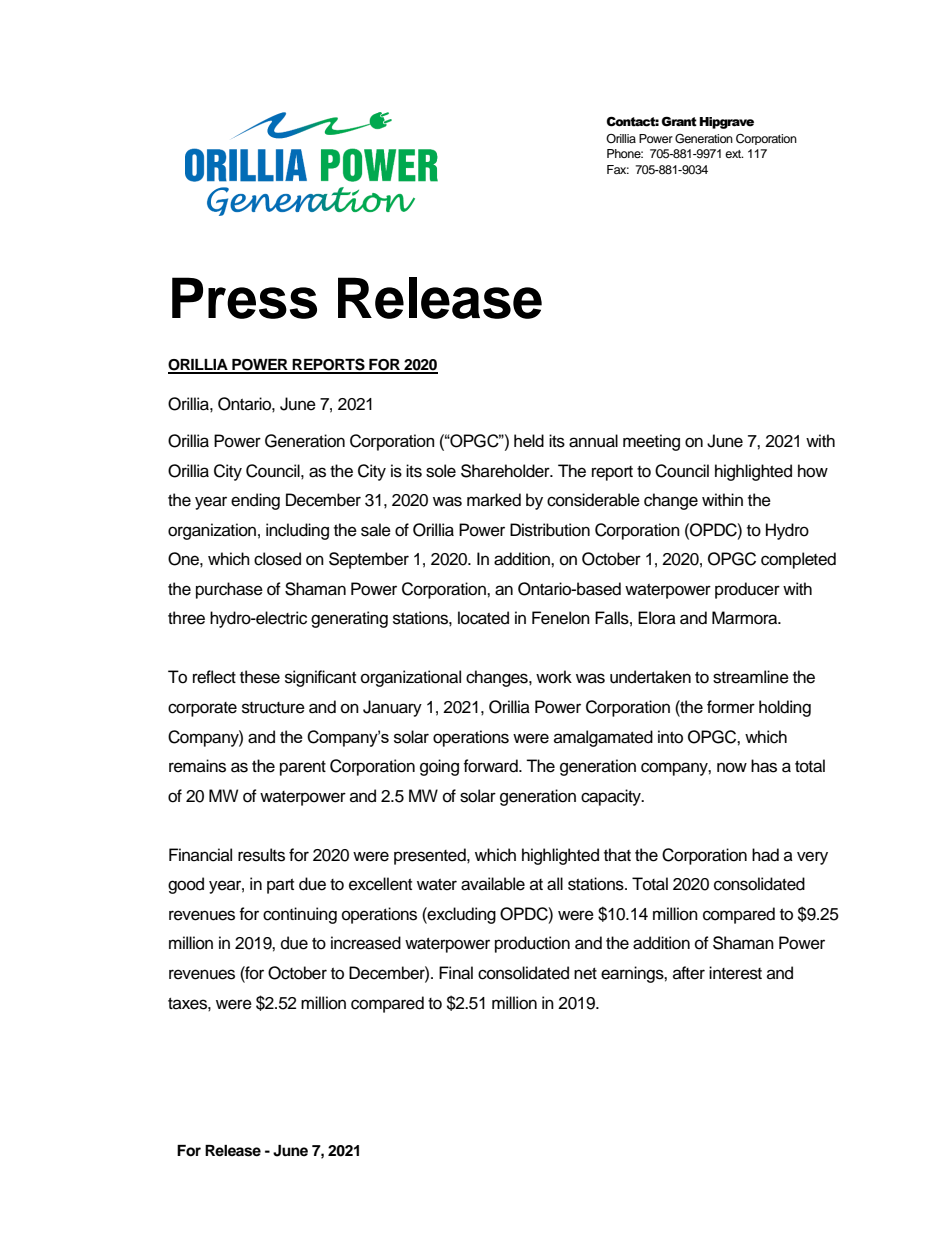  What do you see at coordinates (529, 440) in the image?
I see `held` at bounding box center [529, 440].
